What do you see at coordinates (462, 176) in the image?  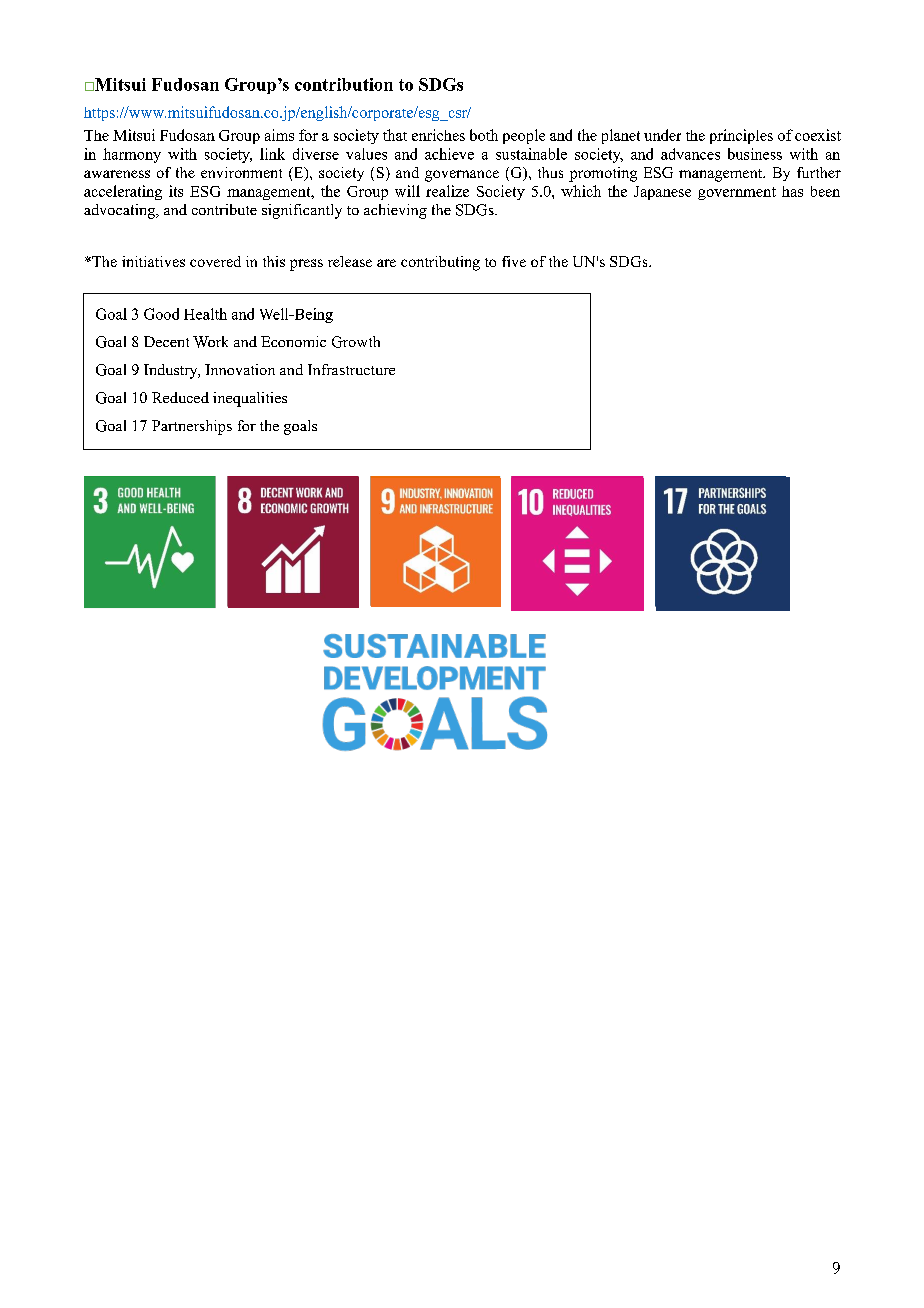 I see `governance` at bounding box center [462, 176].
